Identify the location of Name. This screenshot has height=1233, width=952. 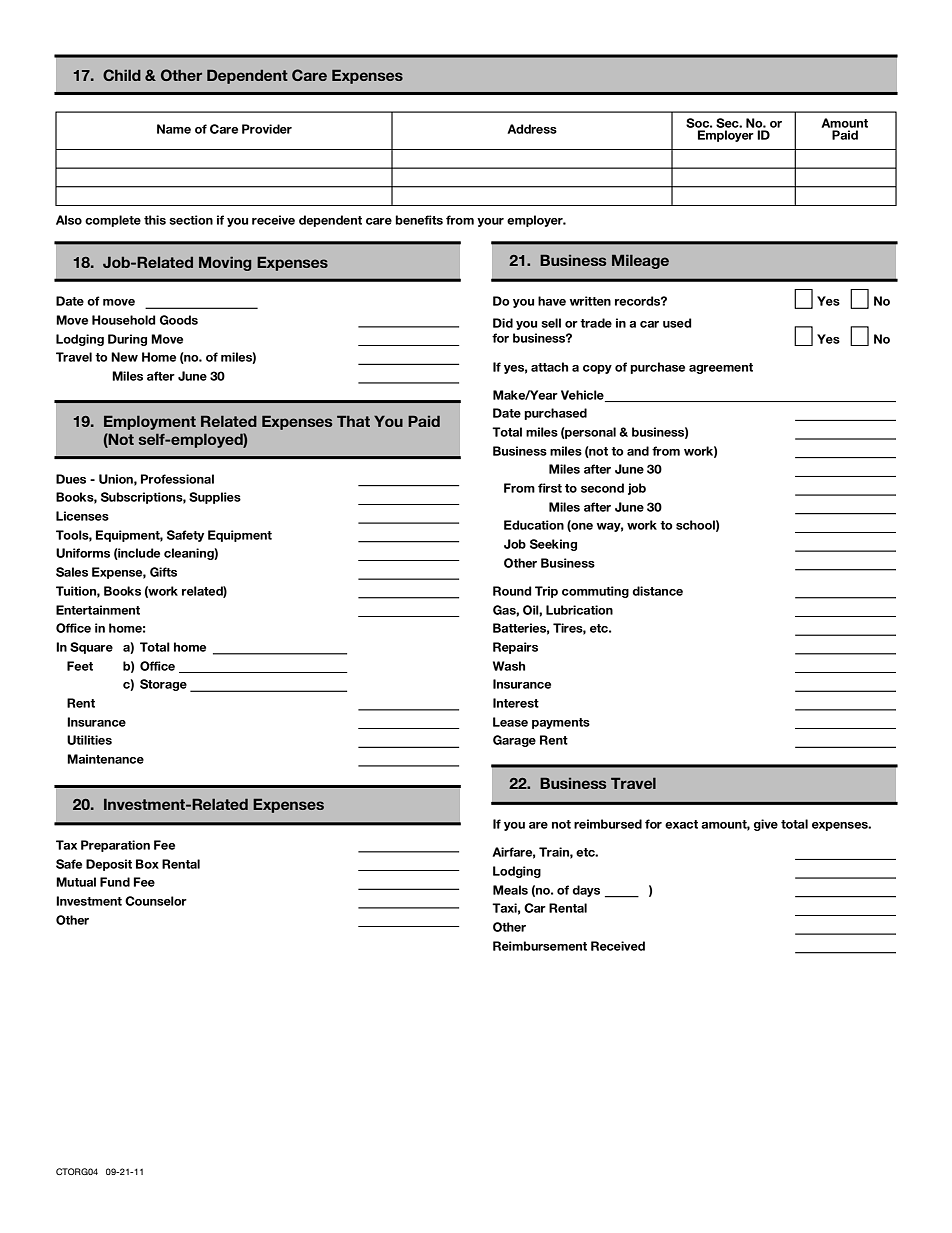
(174, 129).
